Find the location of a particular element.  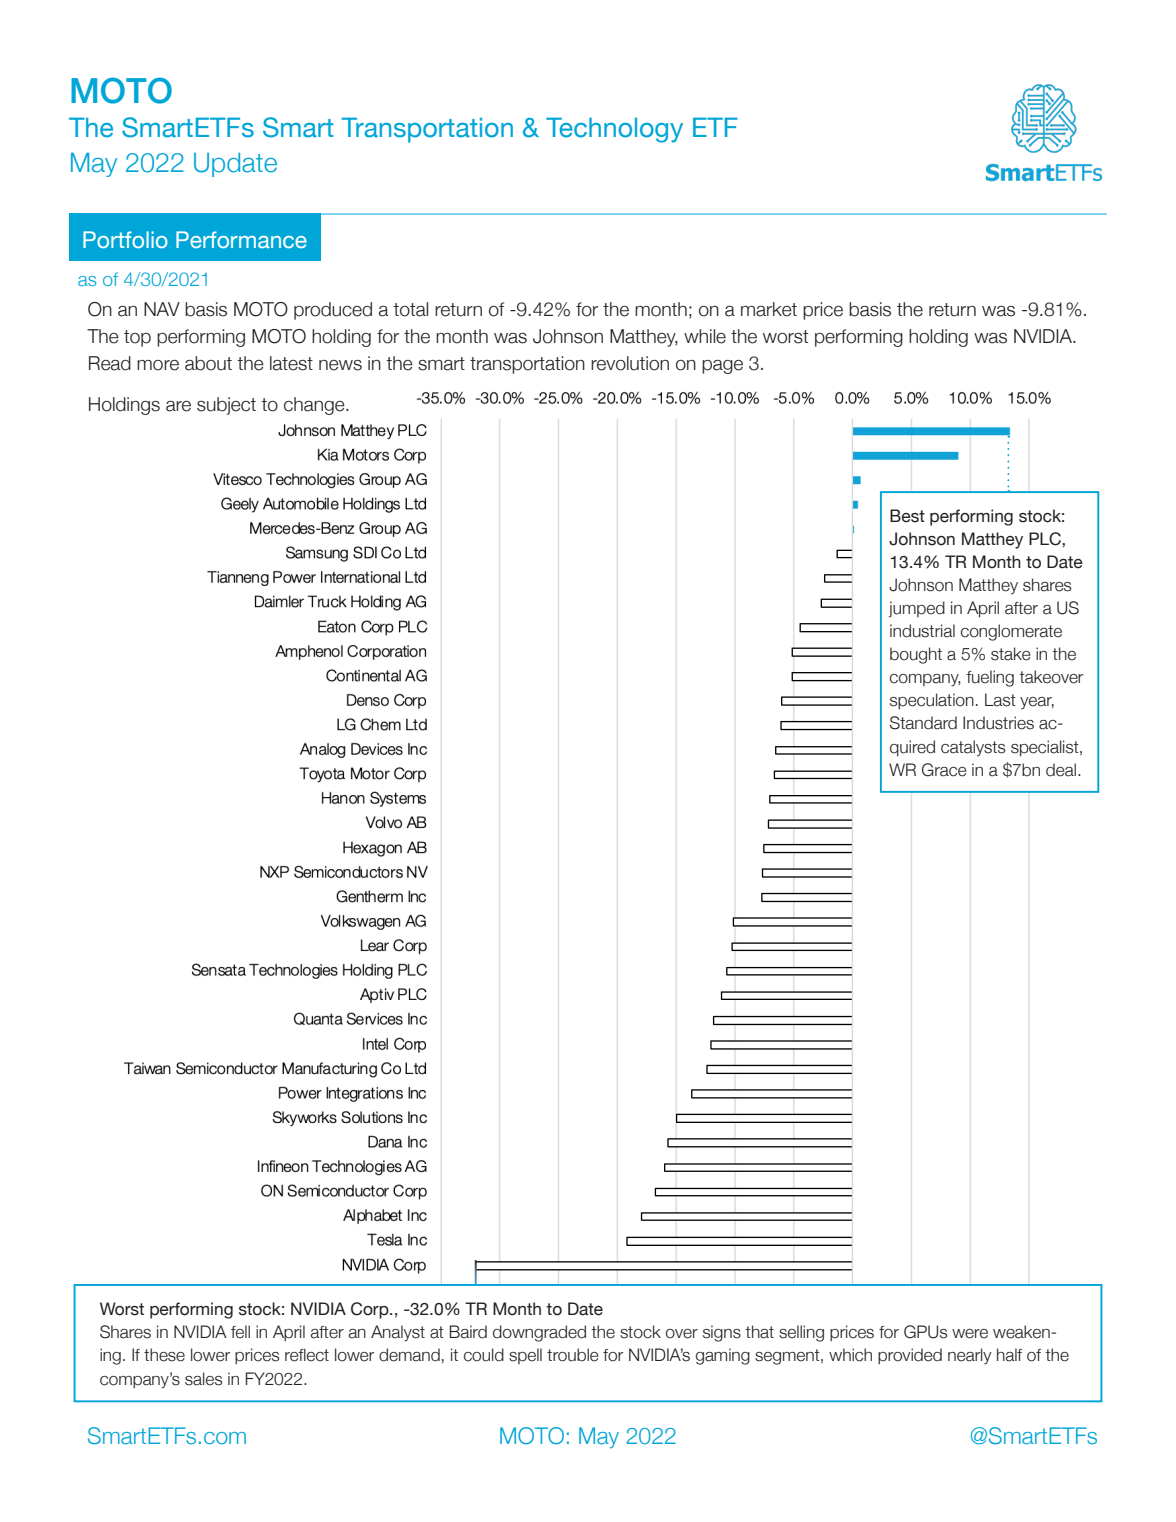

Technology is located at coordinates (614, 130).
